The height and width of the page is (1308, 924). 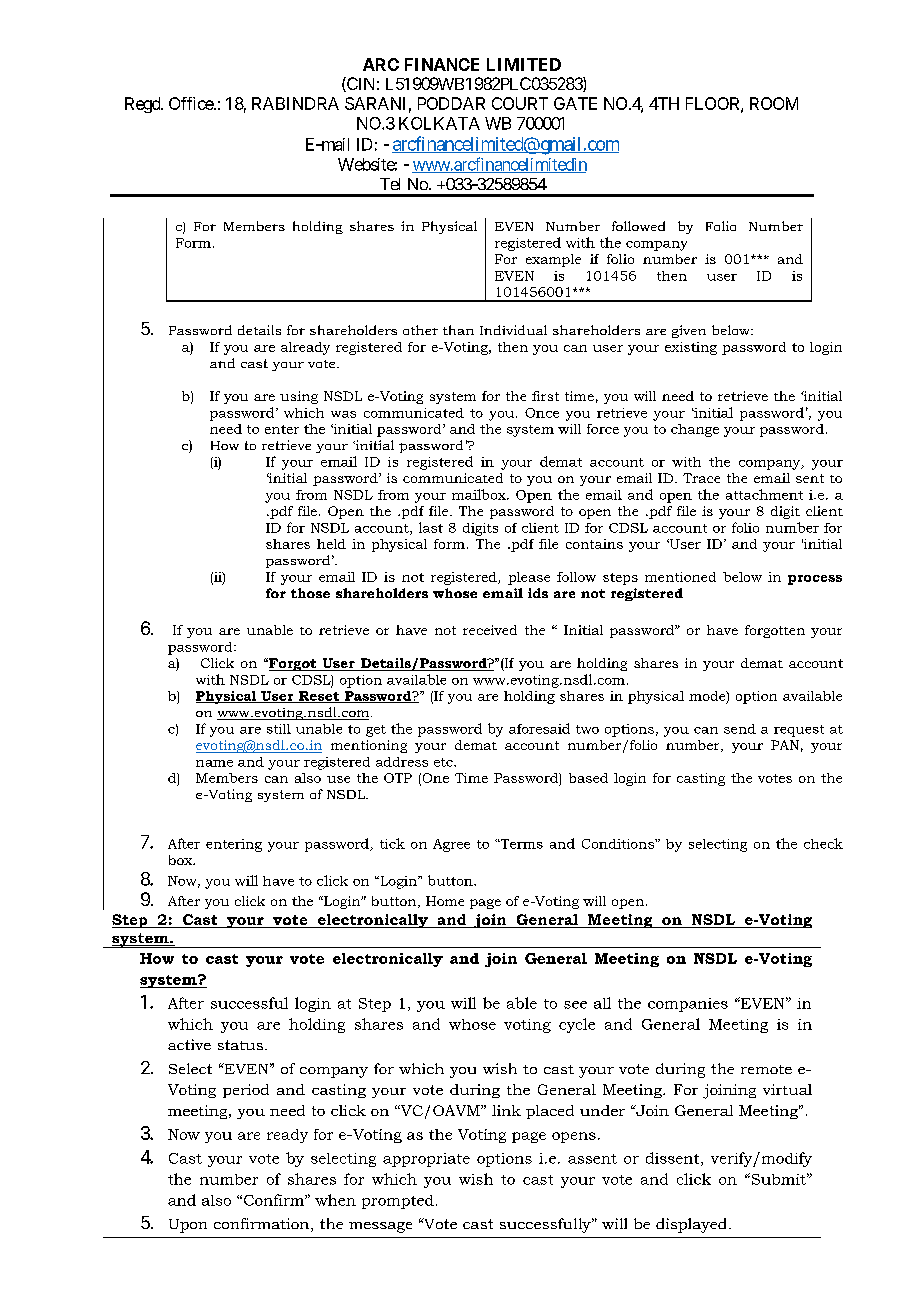 What do you see at coordinates (695, 430) in the page?
I see `change` at bounding box center [695, 430].
